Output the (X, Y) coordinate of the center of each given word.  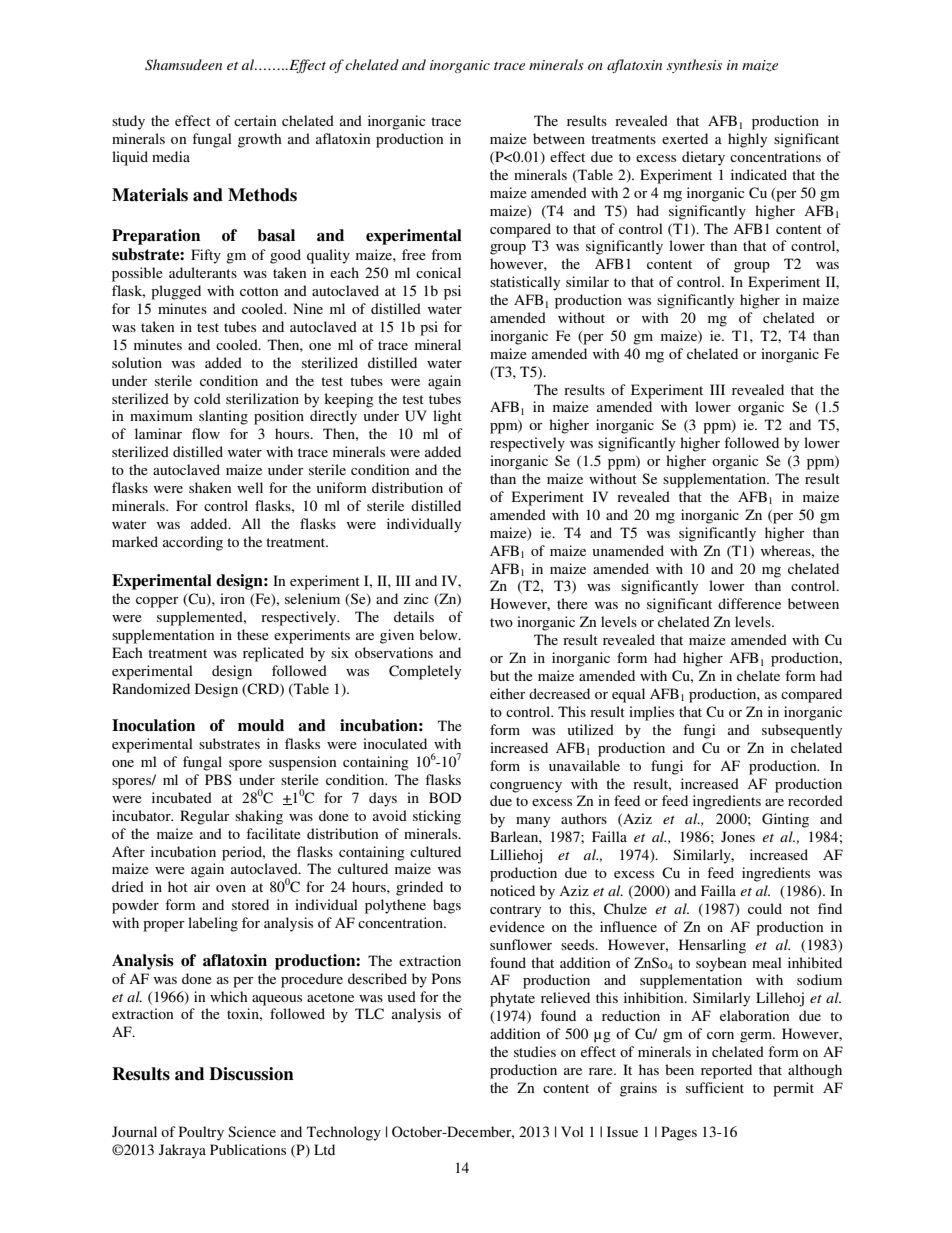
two (501, 622)
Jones (738, 836)
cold (207, 398)
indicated (759, 174)
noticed (512, 890)
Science (252, 1131)
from (446, 254)
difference (749, 603)
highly (747, 140)
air (202, 886)
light (447, 417)
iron (232, 598)
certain (255, 120)
